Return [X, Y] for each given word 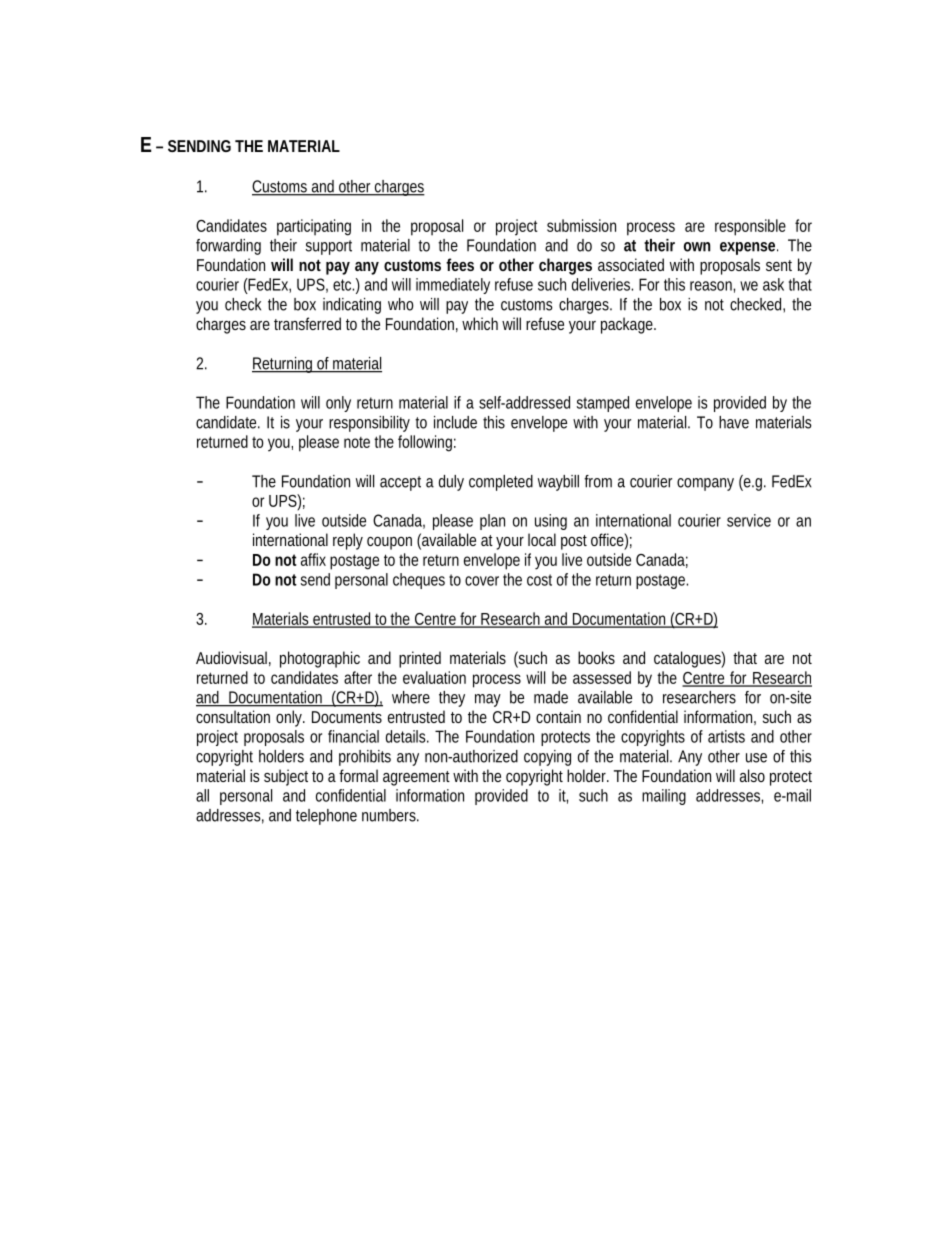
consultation [233, 716]
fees [460, 264]
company [705, 484]
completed [501, 483]
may [488, 700]
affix [313, 559]
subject [286, 777]
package [628, 325]
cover [482, 581]
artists [726, 736]
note [357, 442]
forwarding [228, 247]
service [749, 520]
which [480, 323]
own [697, 247]
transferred [307, 323]
